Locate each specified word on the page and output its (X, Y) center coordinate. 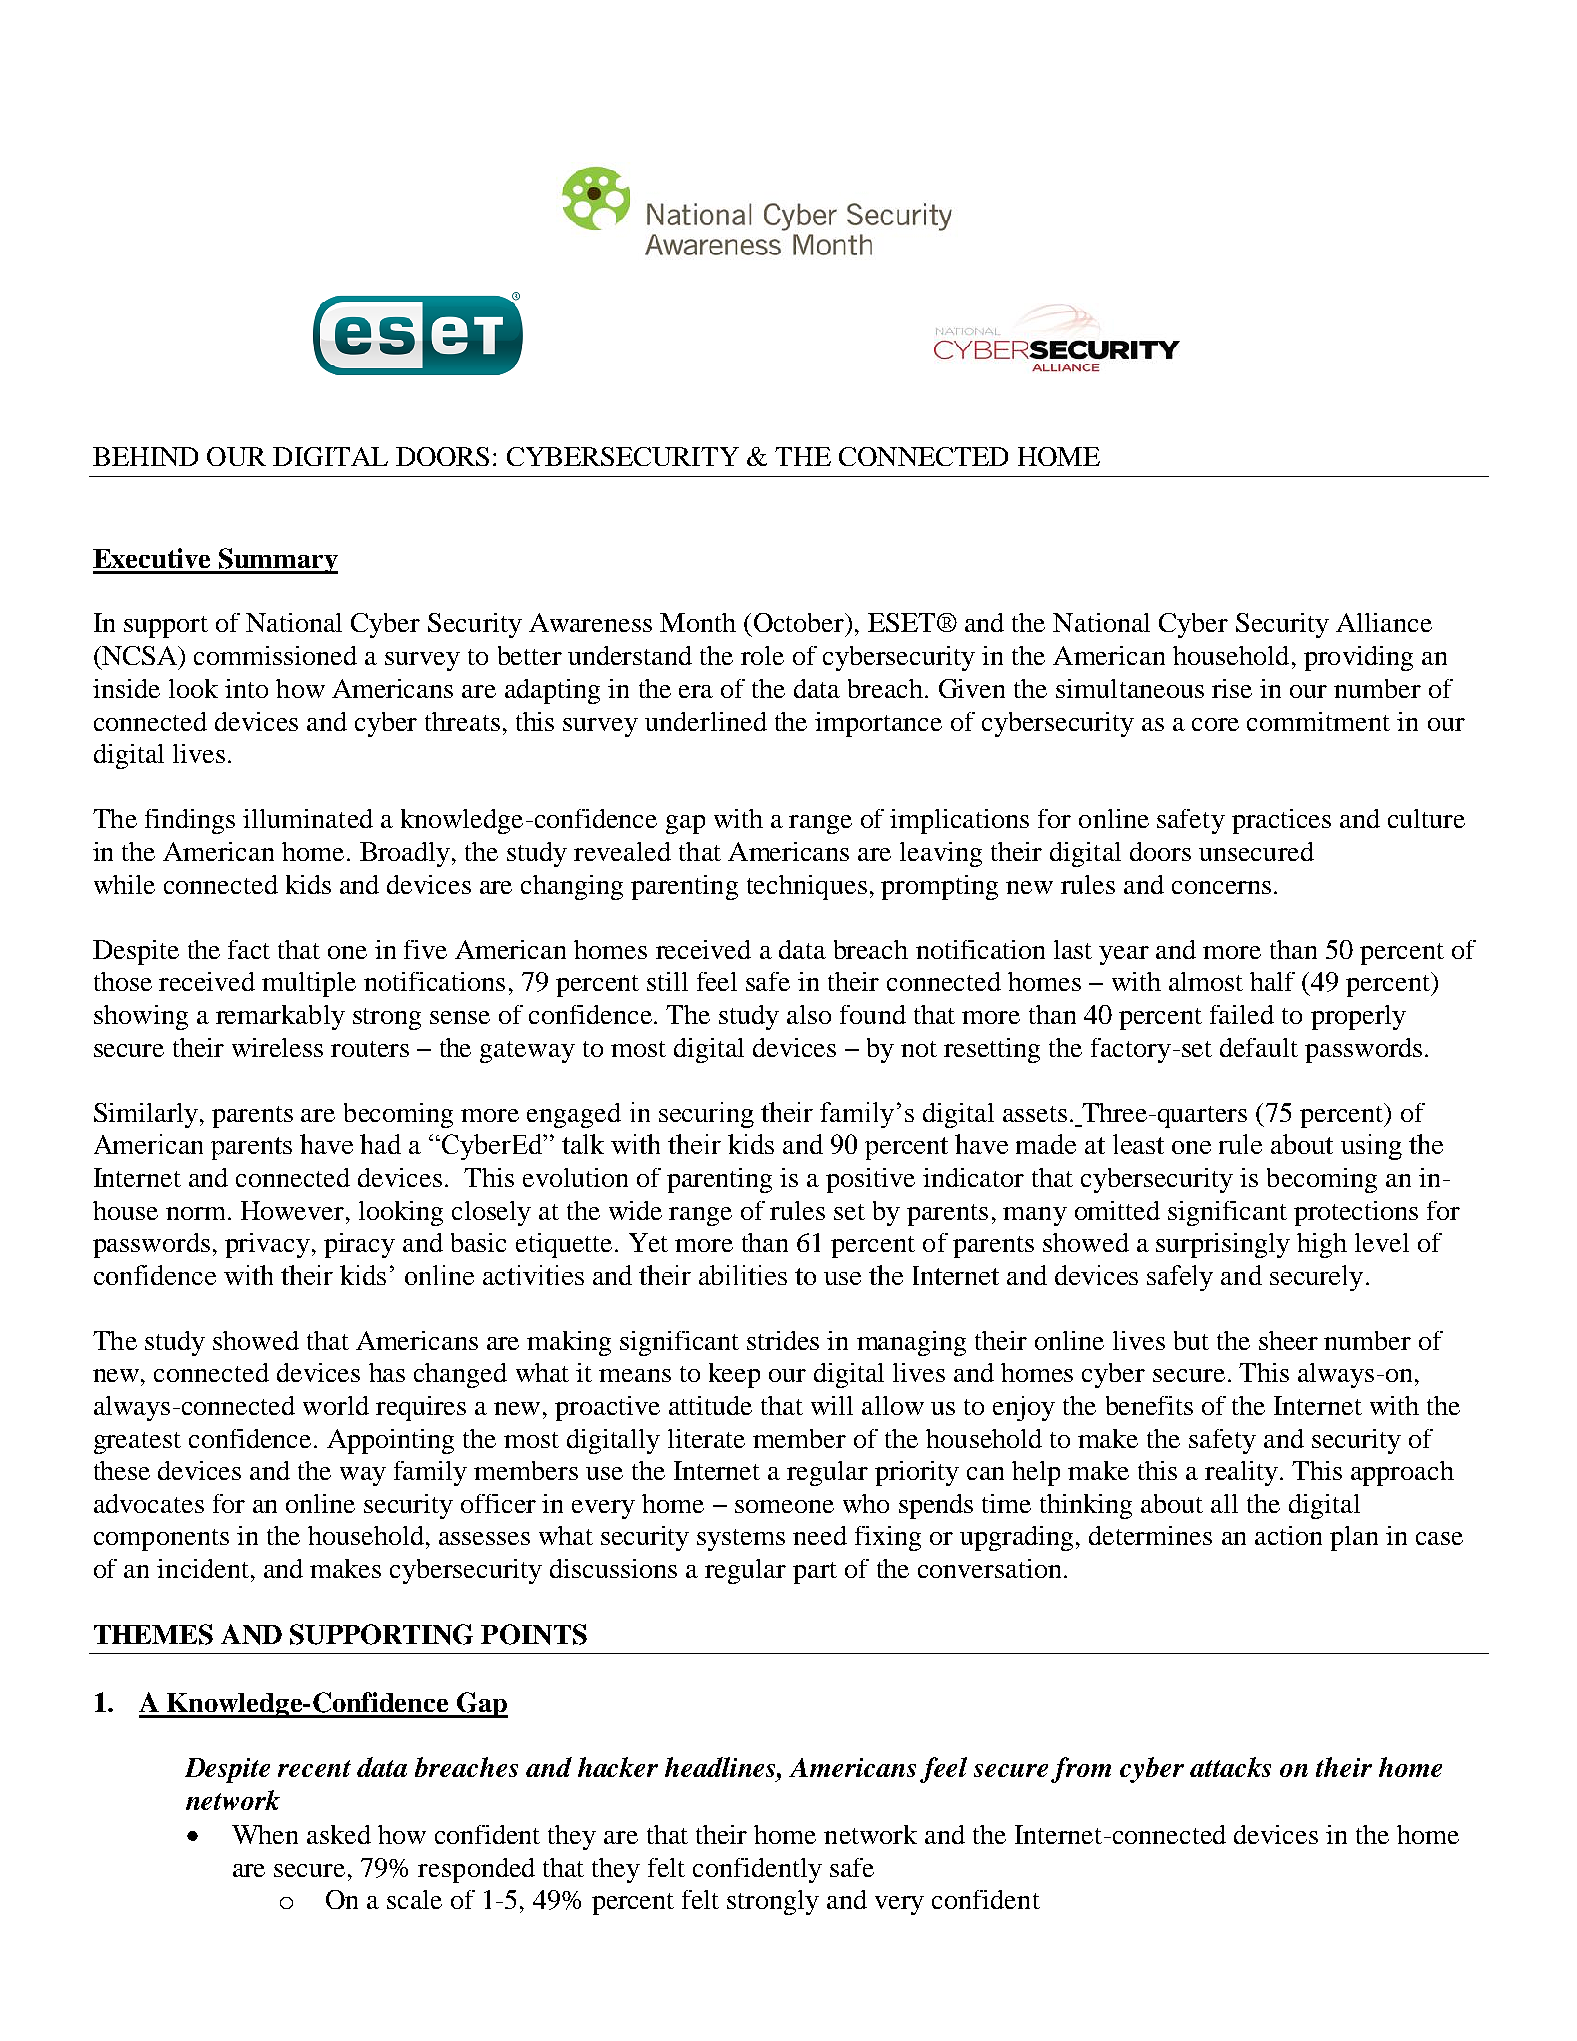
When (265, 1834)
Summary (277, 561)
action (1288, 1535)
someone (784, 1506)
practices (1281, 821)
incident (203, 1568)
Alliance (1384, 622)
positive (870, 1180)
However (292, 1210)
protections (1356, 1213)
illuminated (308, 818)
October (800, 622)
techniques (807, 887)
